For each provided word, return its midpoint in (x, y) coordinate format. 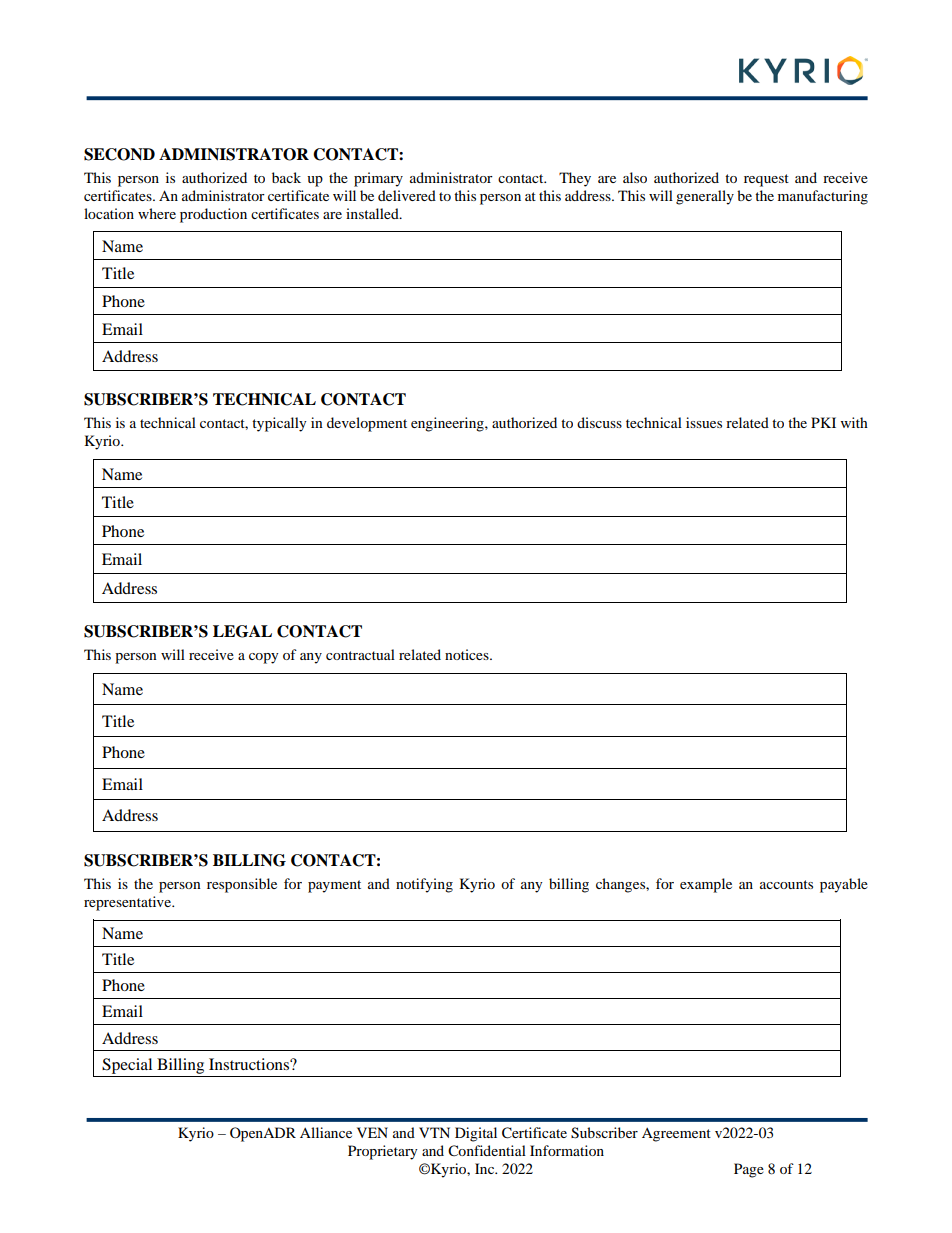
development (367, 424)
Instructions (250, 1064)
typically (279, 424)
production (213, 215)
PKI (823, 422)
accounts (786, 884)
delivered (407, 195)
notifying (424, 885)
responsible (242, 885)
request (766, 180)
